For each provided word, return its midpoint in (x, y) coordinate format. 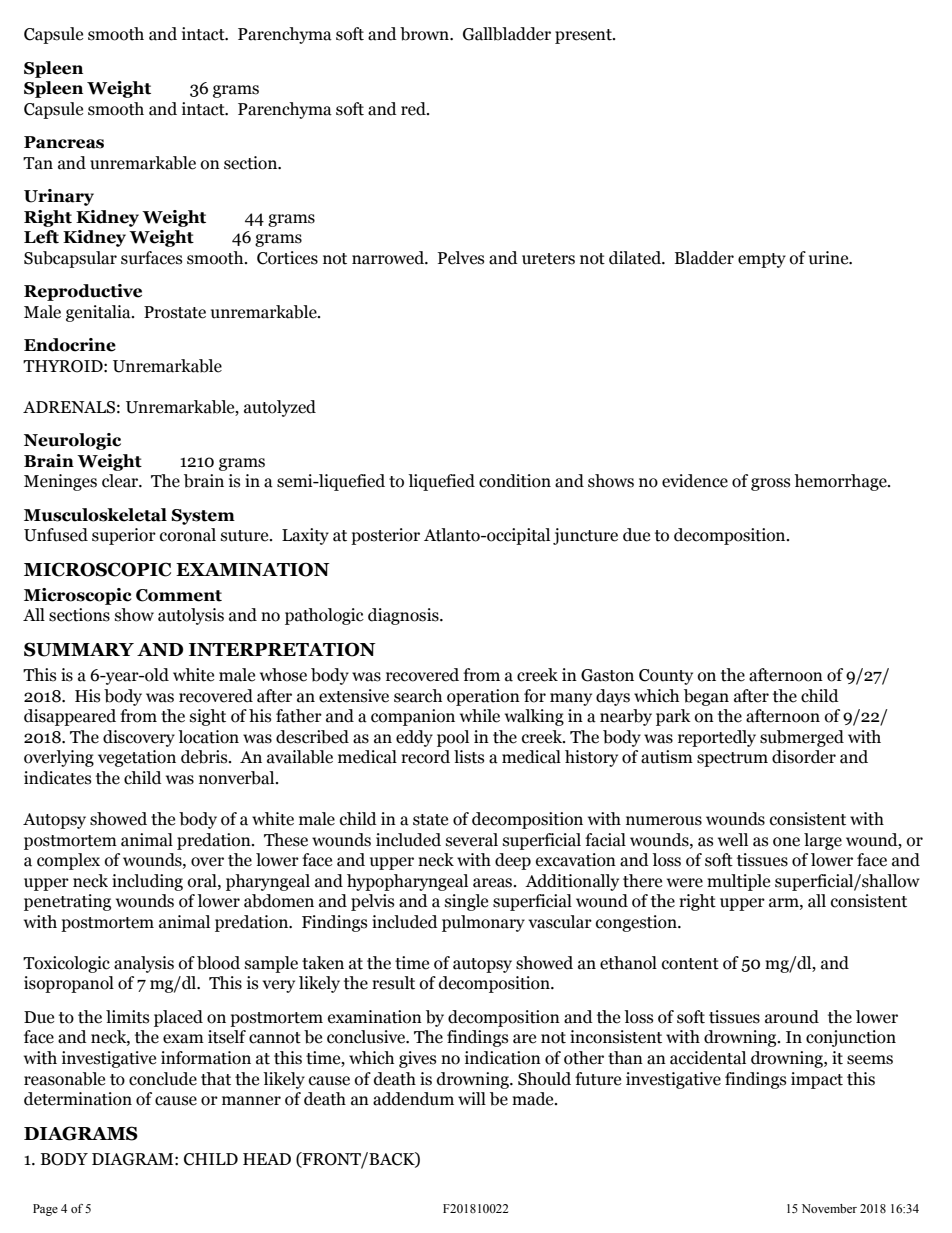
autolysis (191, 616)
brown (425, 34)
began (706, 697)
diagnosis (404, 616)
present (584, 36)
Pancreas (64, 142)
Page (45, 1210)
